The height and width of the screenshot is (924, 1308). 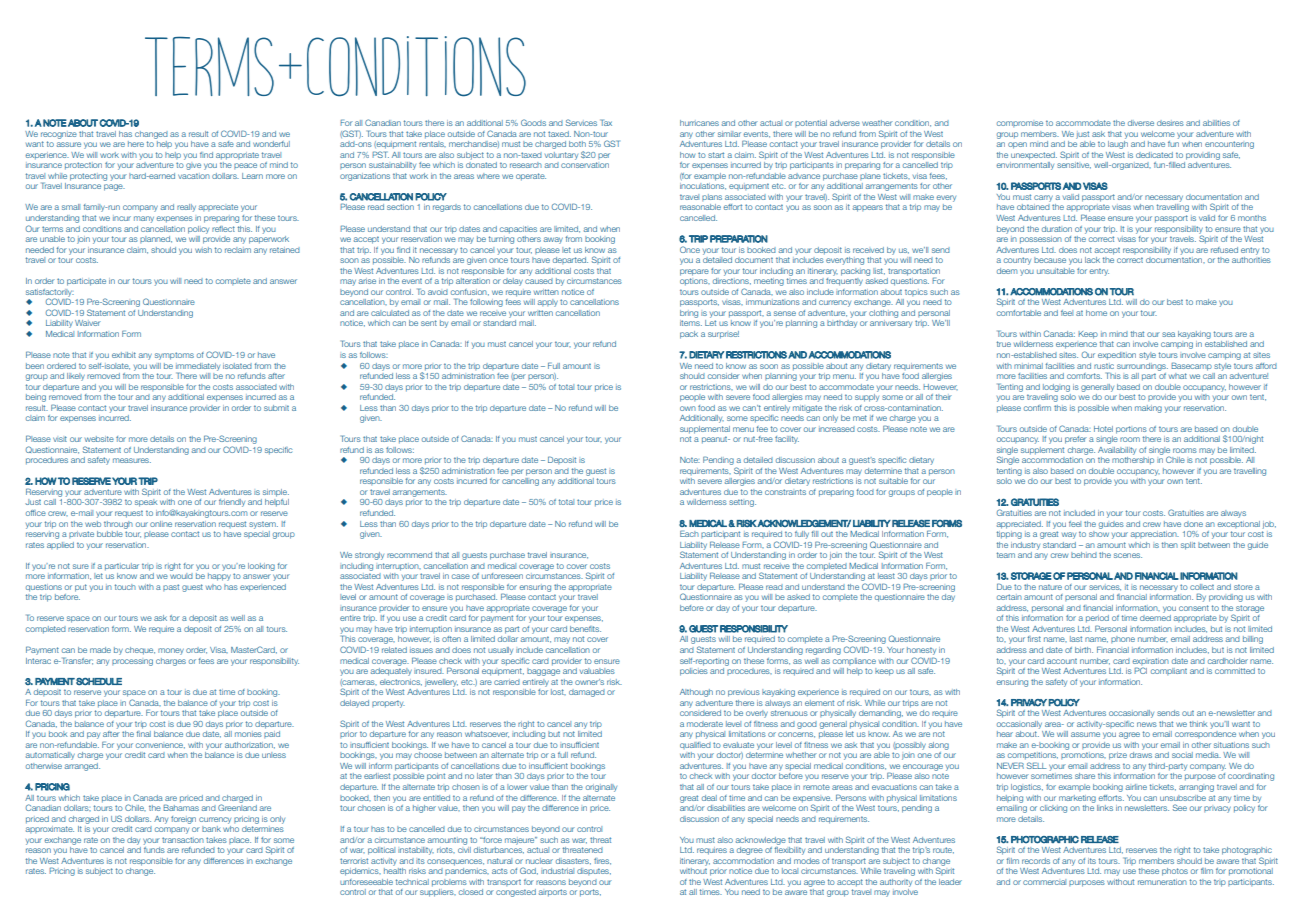 I want to click on comforts, so click(x=1084, y=376).
